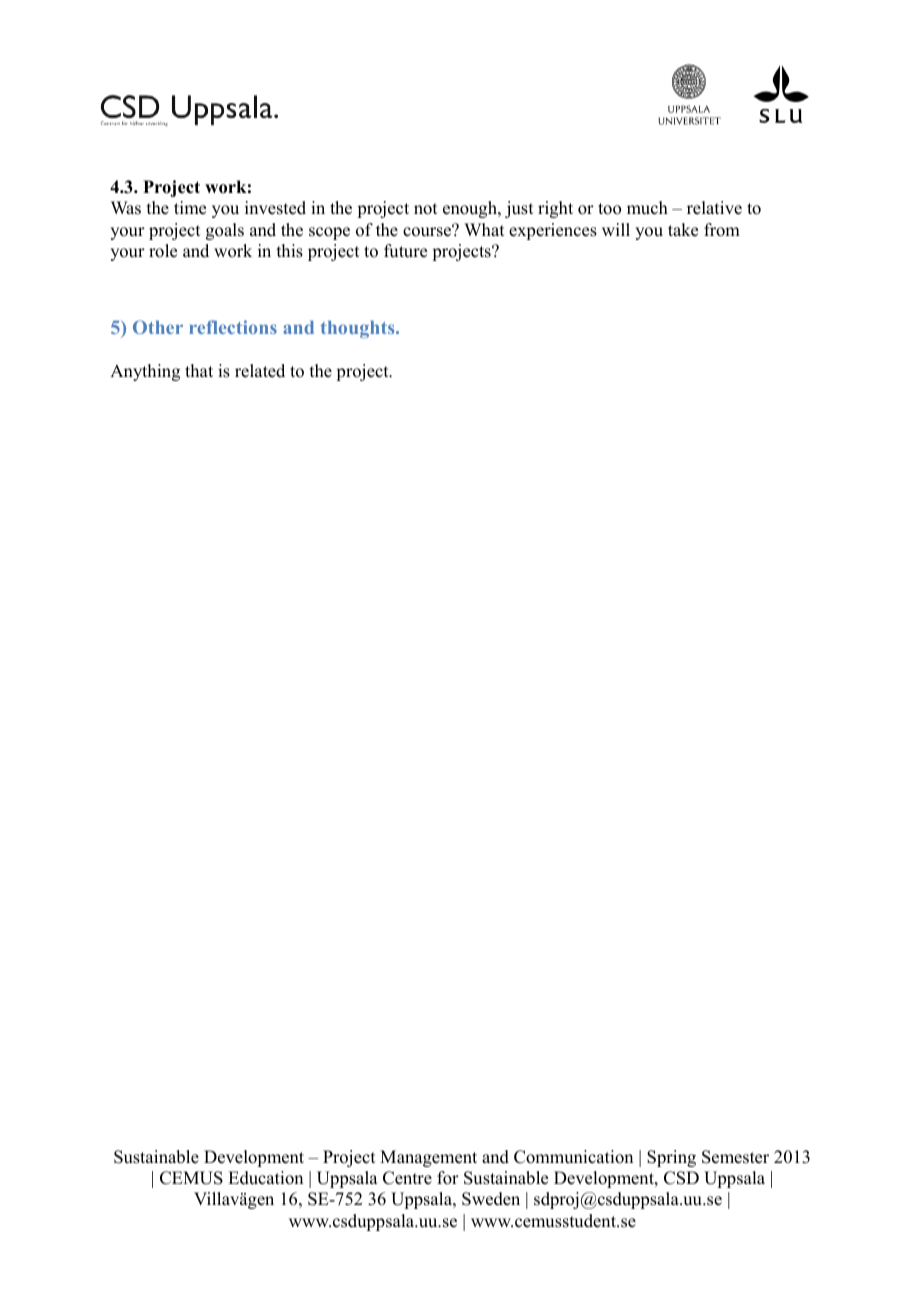 Image resolution: width=924 pixels, height=1308 pixels. Describe the element at coordinates (683, 230) in the image. I see `take` at that location.
